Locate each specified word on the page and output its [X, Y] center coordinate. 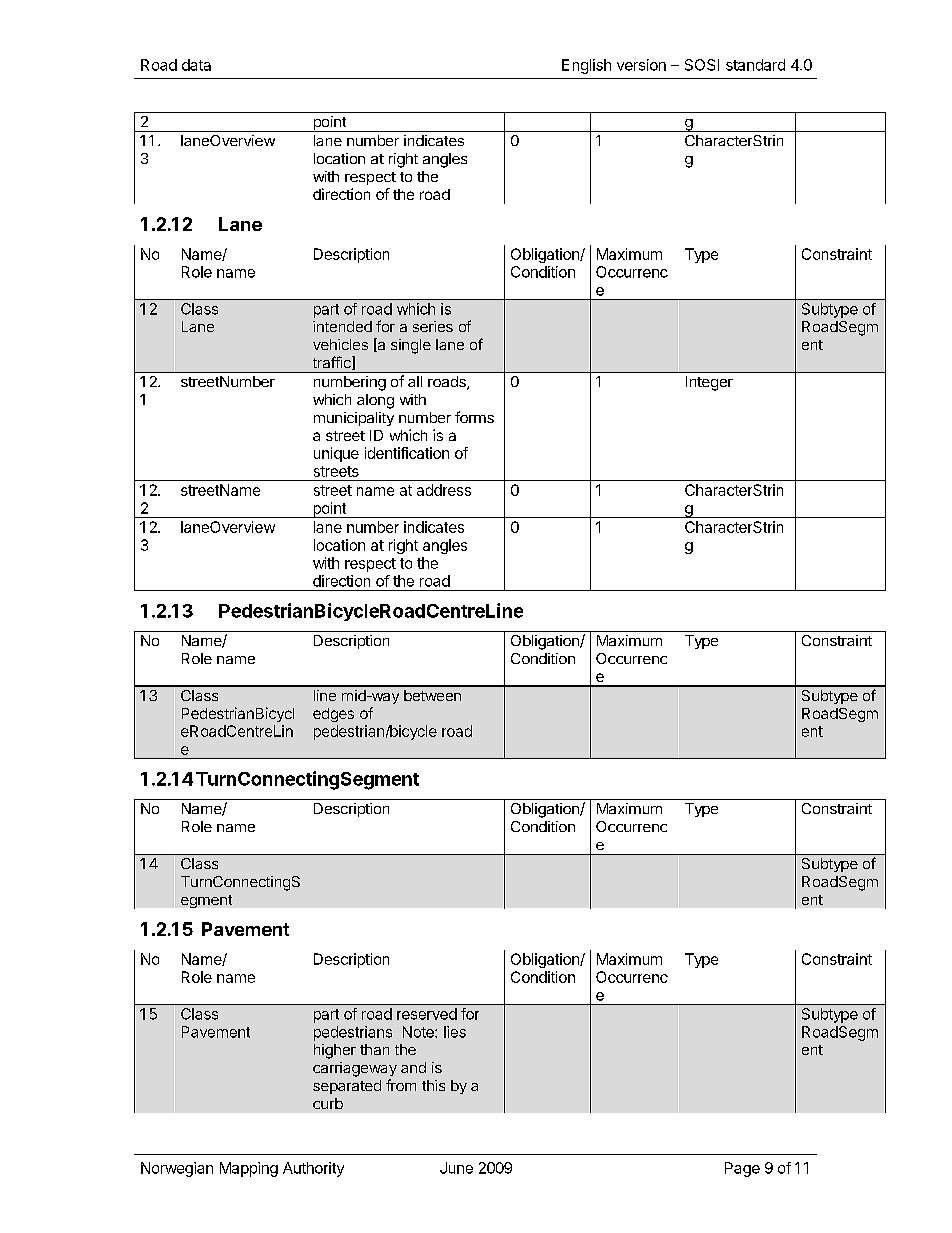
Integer [709, 383]
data [196, 65]
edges [333, 715]
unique [336, 454]
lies [455, 1032]
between [432, 695]
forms [474, 417]
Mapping [249, 1169]
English [586, 66]
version [641, 65]
